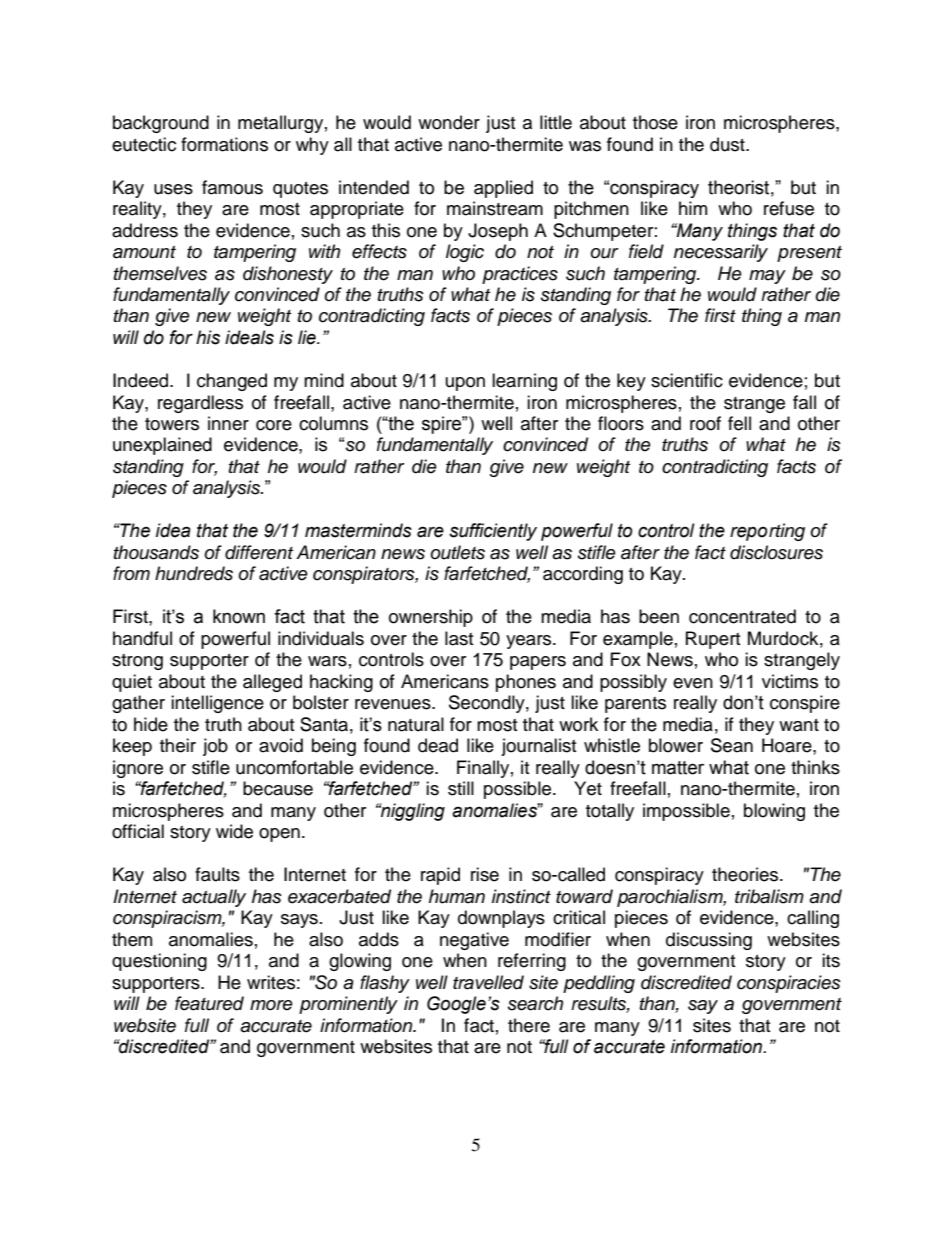 The height and width of the screenshot is (1233, 952). I want to click on wonder, so click(449, 122).
